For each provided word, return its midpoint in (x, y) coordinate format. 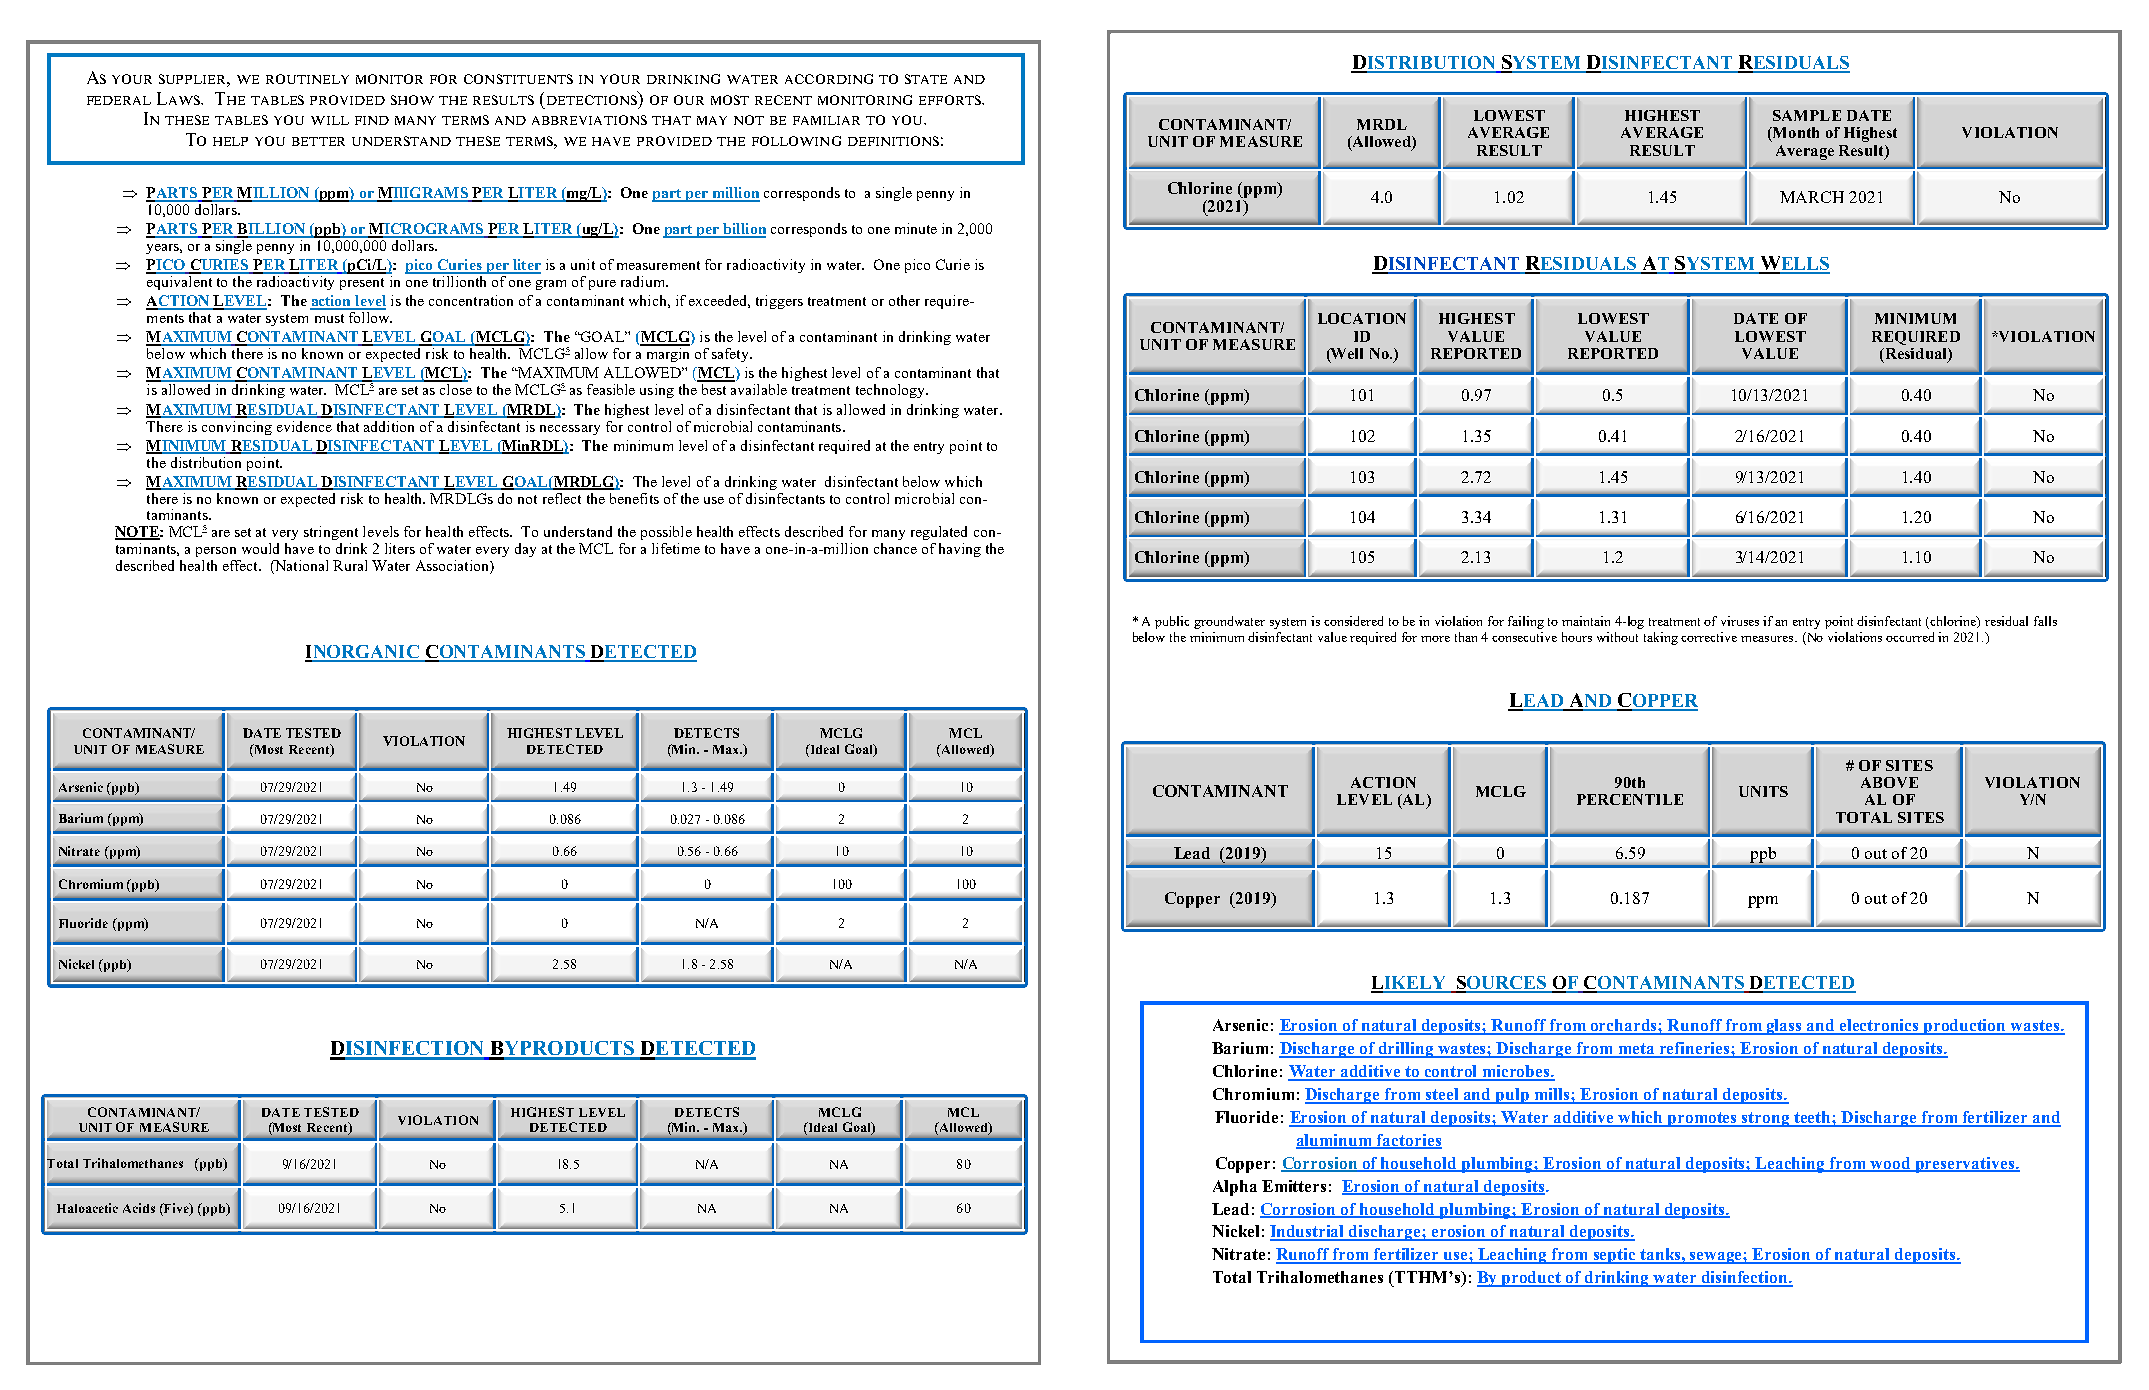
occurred (1910, 637)
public (1172, 622)
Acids (139, 1208)
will (330, 120)
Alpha (1235, 1188)
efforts (951, 100)
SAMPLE (1807, 115)
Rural (350, 565)
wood (1891, 1164)
